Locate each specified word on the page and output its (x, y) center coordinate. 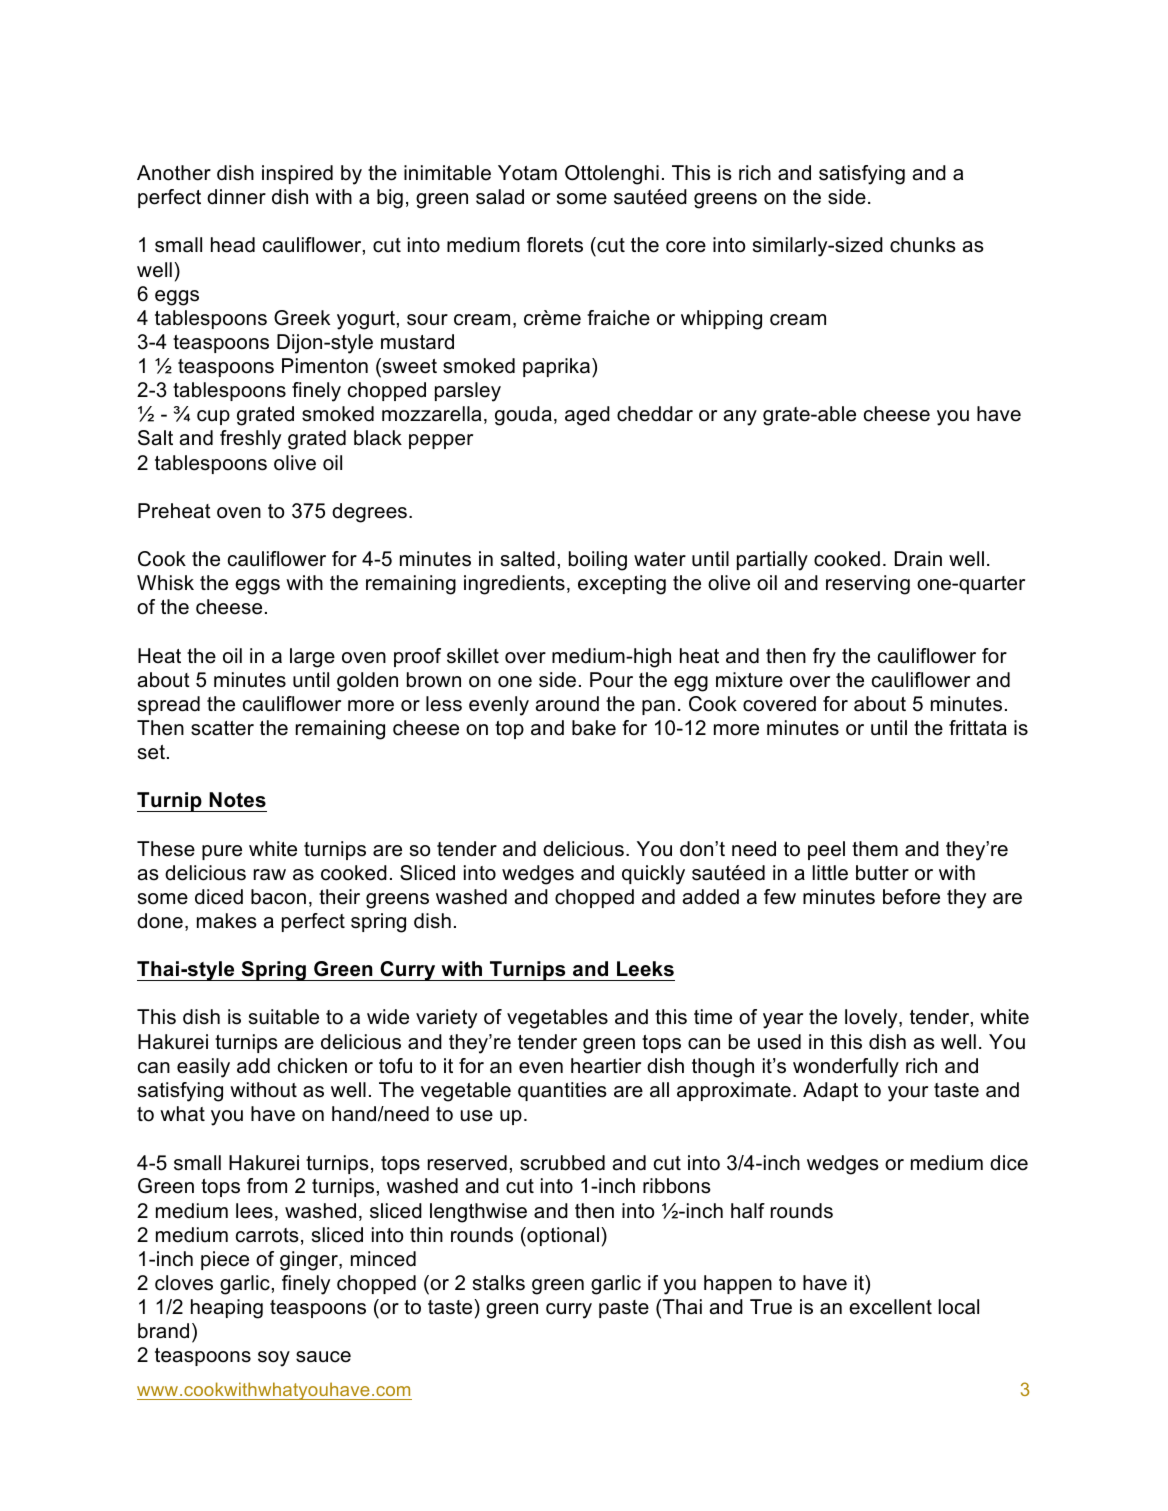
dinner (236, 197)
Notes (237, 800)
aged (587, 416)
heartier (606, 1066)
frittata (978, 728)
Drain (918, 559)
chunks (923, 245)
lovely (872, 1019)
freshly (250, 440)
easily (203, 1068)
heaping (227, 1309)
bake (594, 728)
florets (555, 245)
